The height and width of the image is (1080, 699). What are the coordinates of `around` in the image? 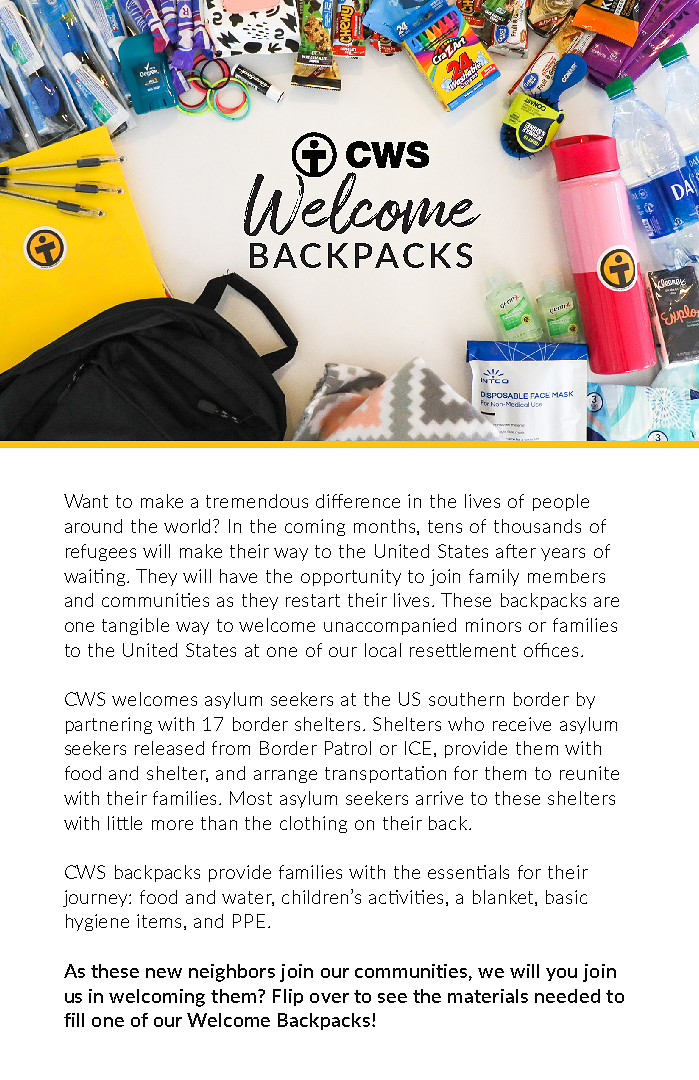 It's located at (93, 526).
